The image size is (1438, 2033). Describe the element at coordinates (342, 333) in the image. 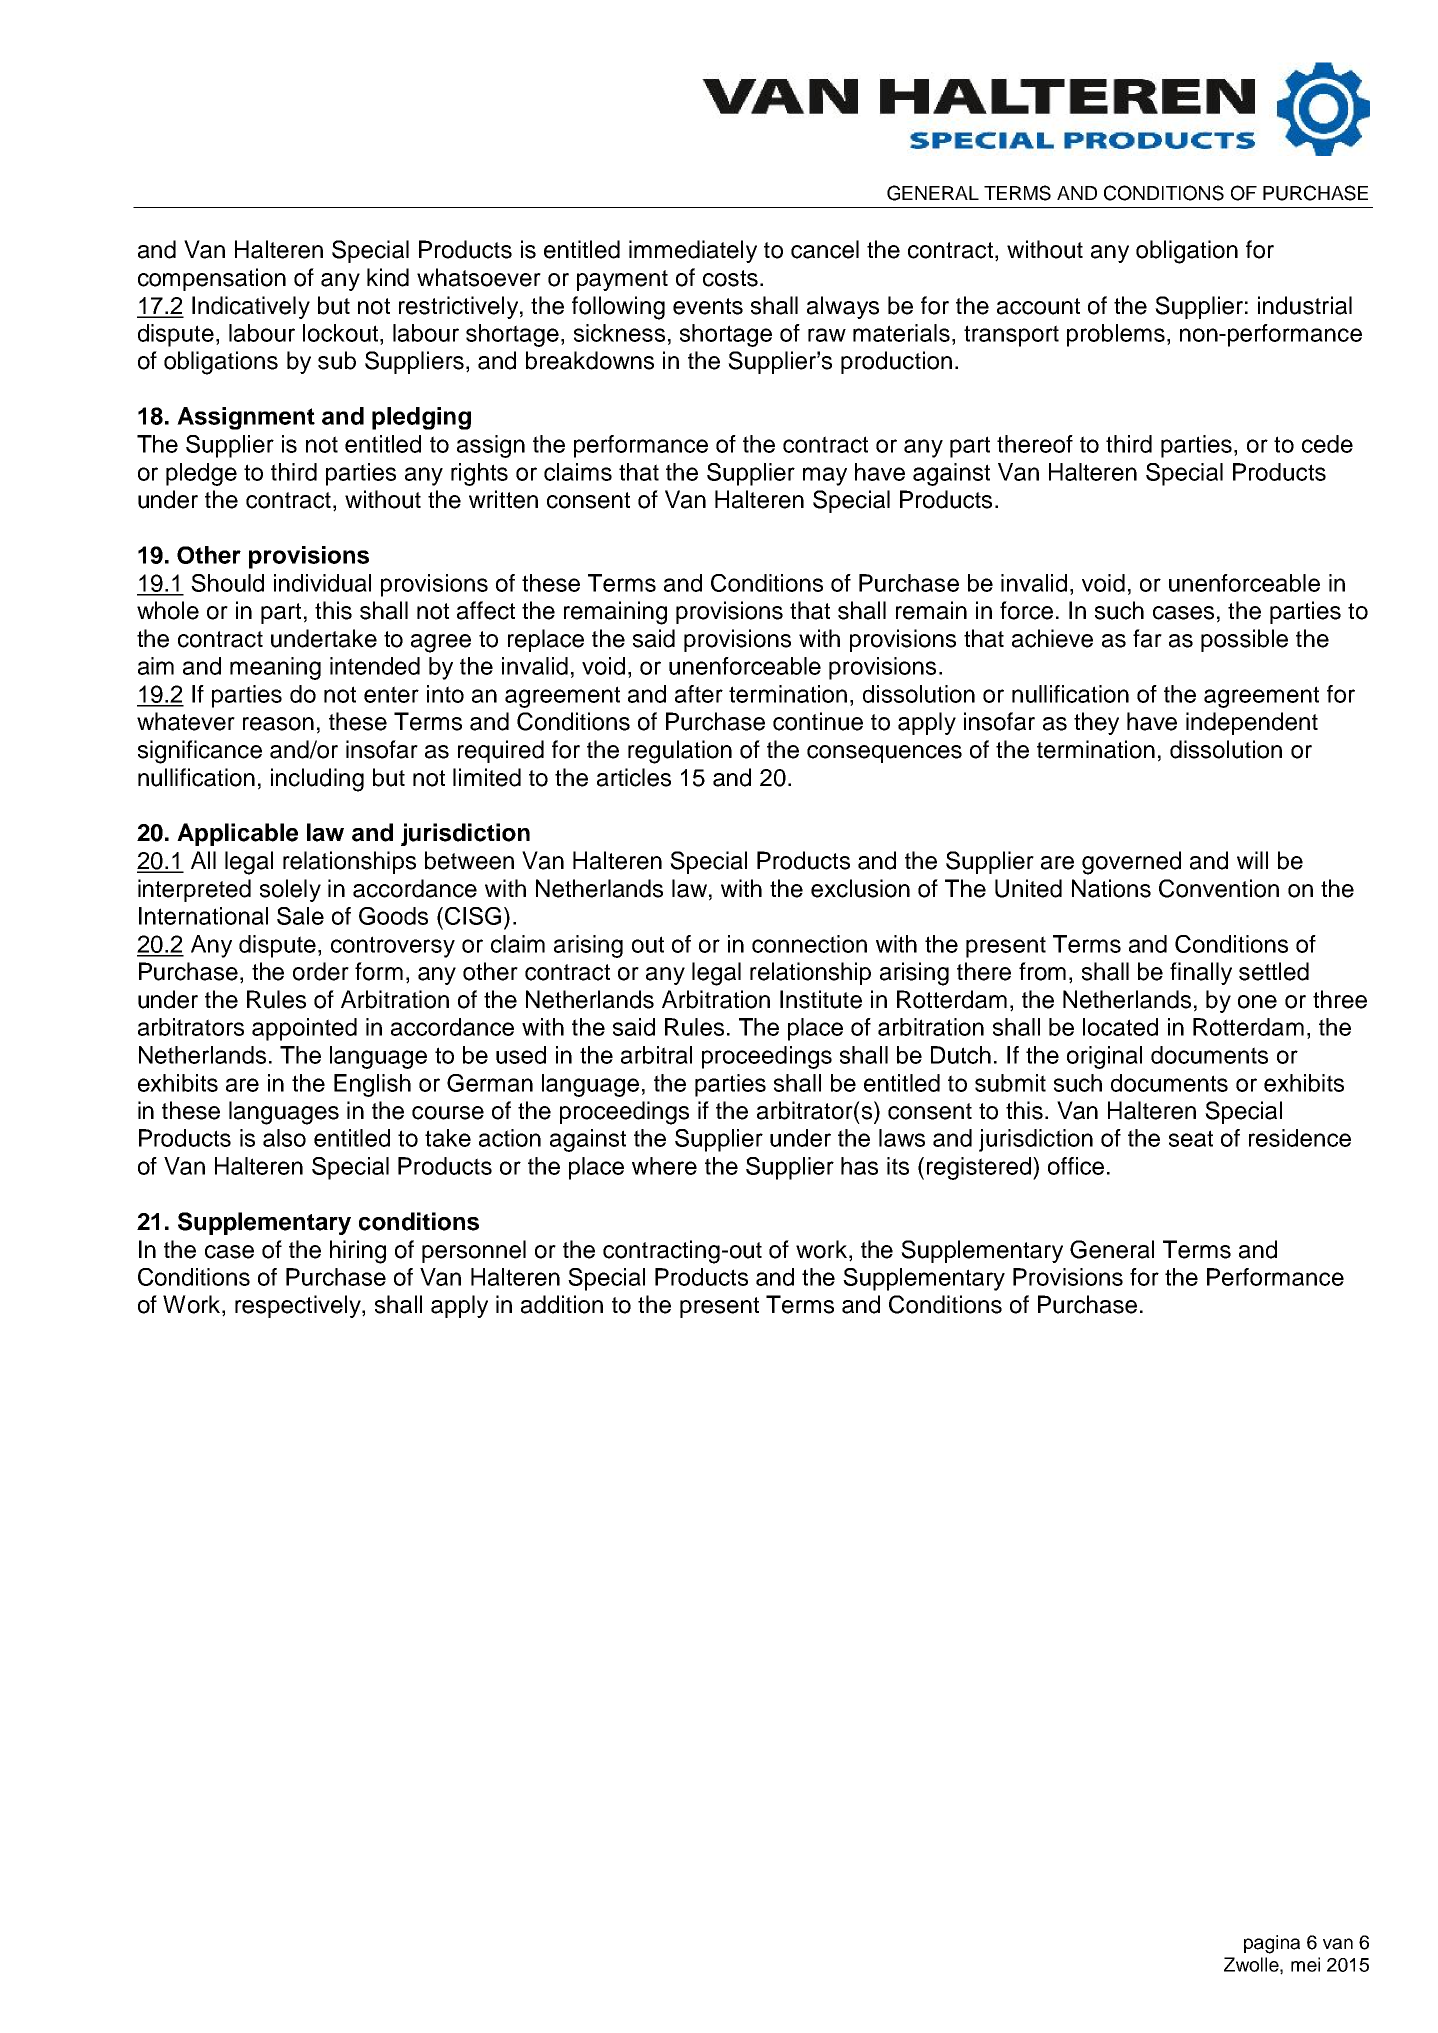

I see `lockout` at that location.
